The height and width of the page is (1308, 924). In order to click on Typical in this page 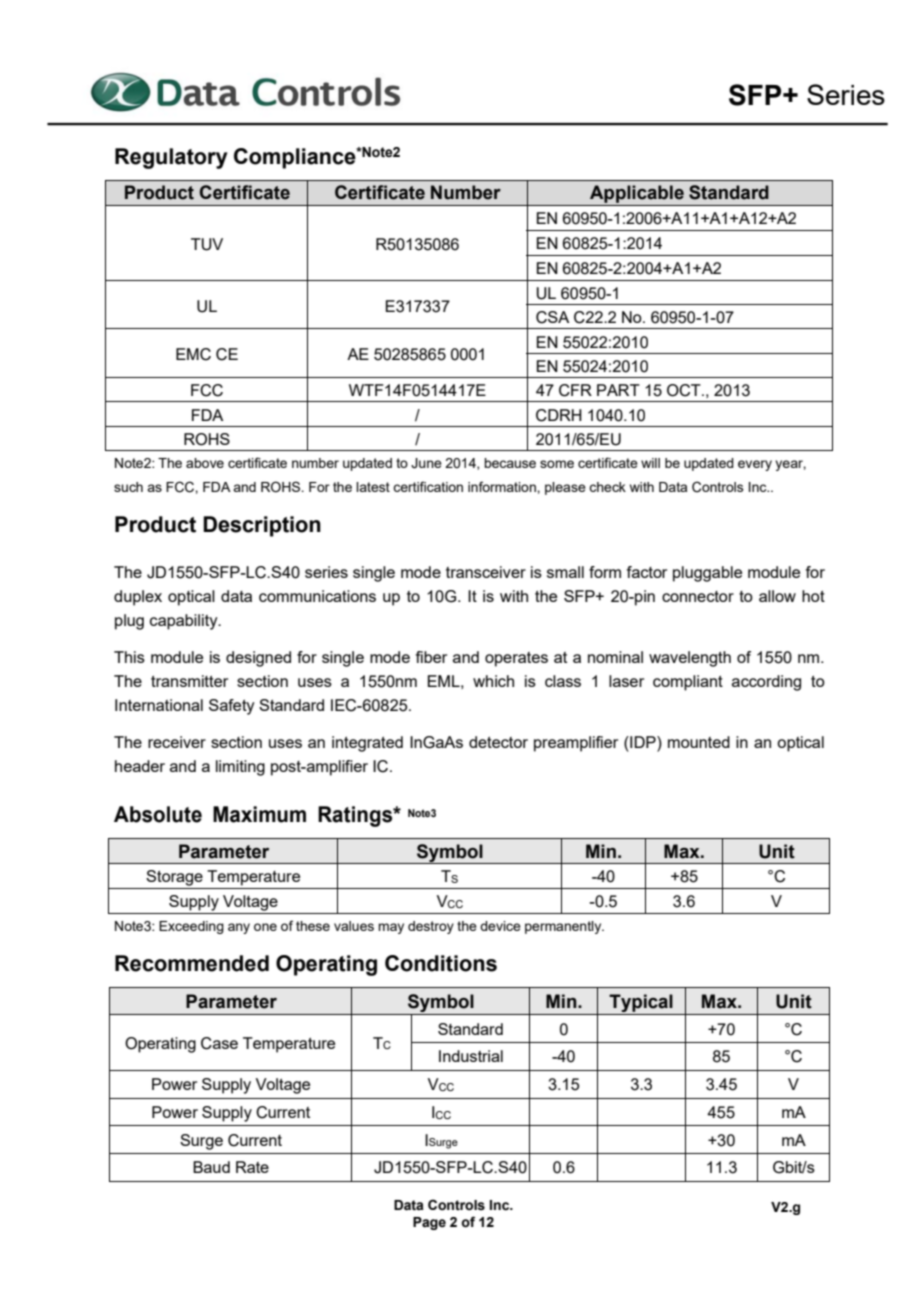, I will do `click(641, 1003)`.
